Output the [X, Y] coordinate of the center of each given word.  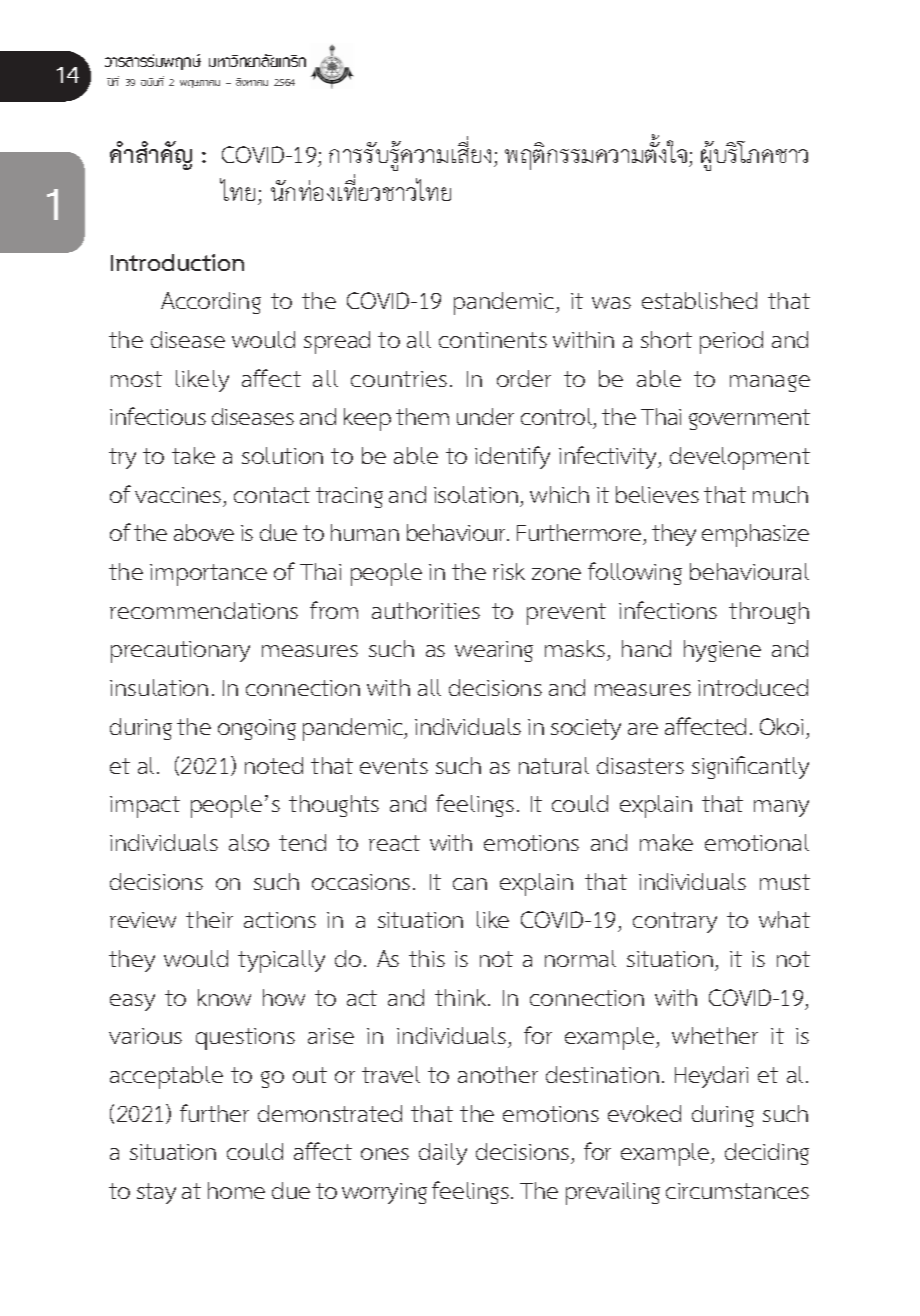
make [666, 842]
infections [668, 610]
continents [493, 340]
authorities [426, 610]
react [394, 843]
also [249, 842]
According [211, 303]
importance [208, 575]
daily [443, 1154]
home [236, 1190]
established [699, 300]
